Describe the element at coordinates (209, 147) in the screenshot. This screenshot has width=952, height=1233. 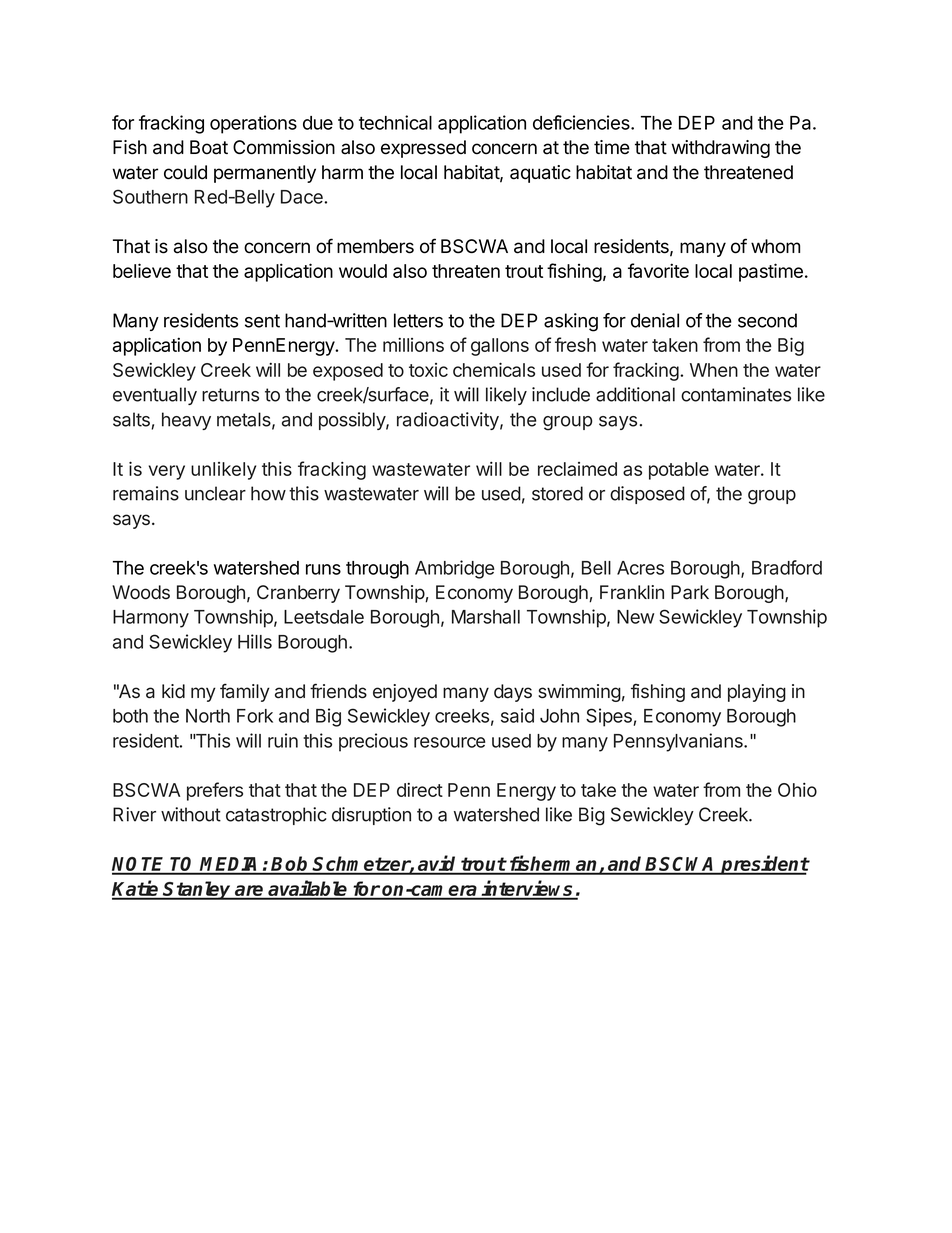
I see `Boat` at that location.
